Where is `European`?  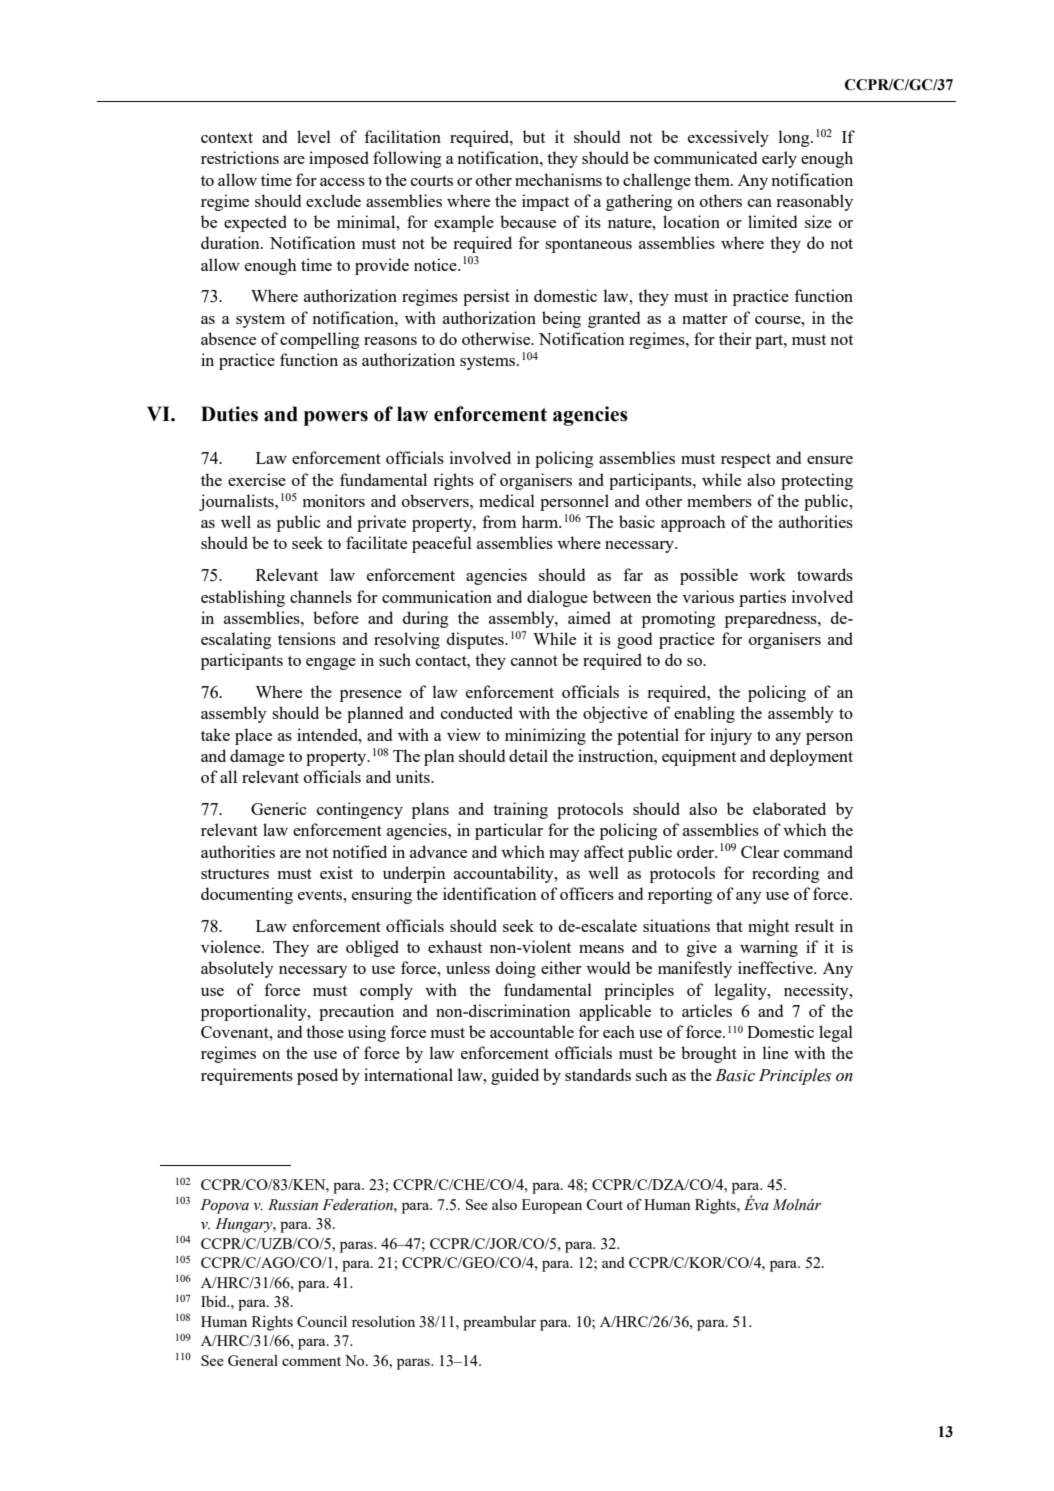
European is located at coordinates (552, 1206).
